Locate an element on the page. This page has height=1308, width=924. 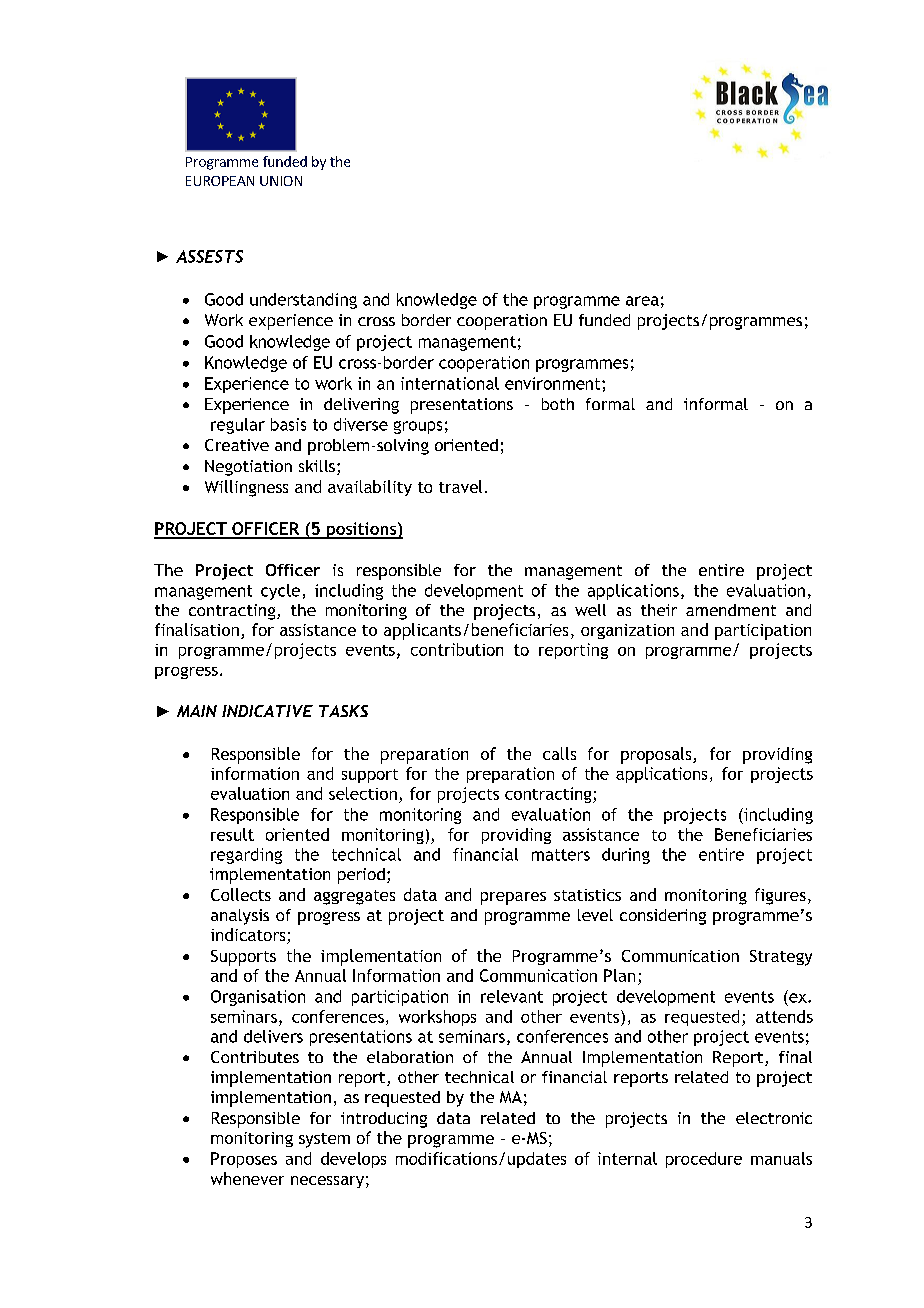
during is located at coordinates (626, 856).
